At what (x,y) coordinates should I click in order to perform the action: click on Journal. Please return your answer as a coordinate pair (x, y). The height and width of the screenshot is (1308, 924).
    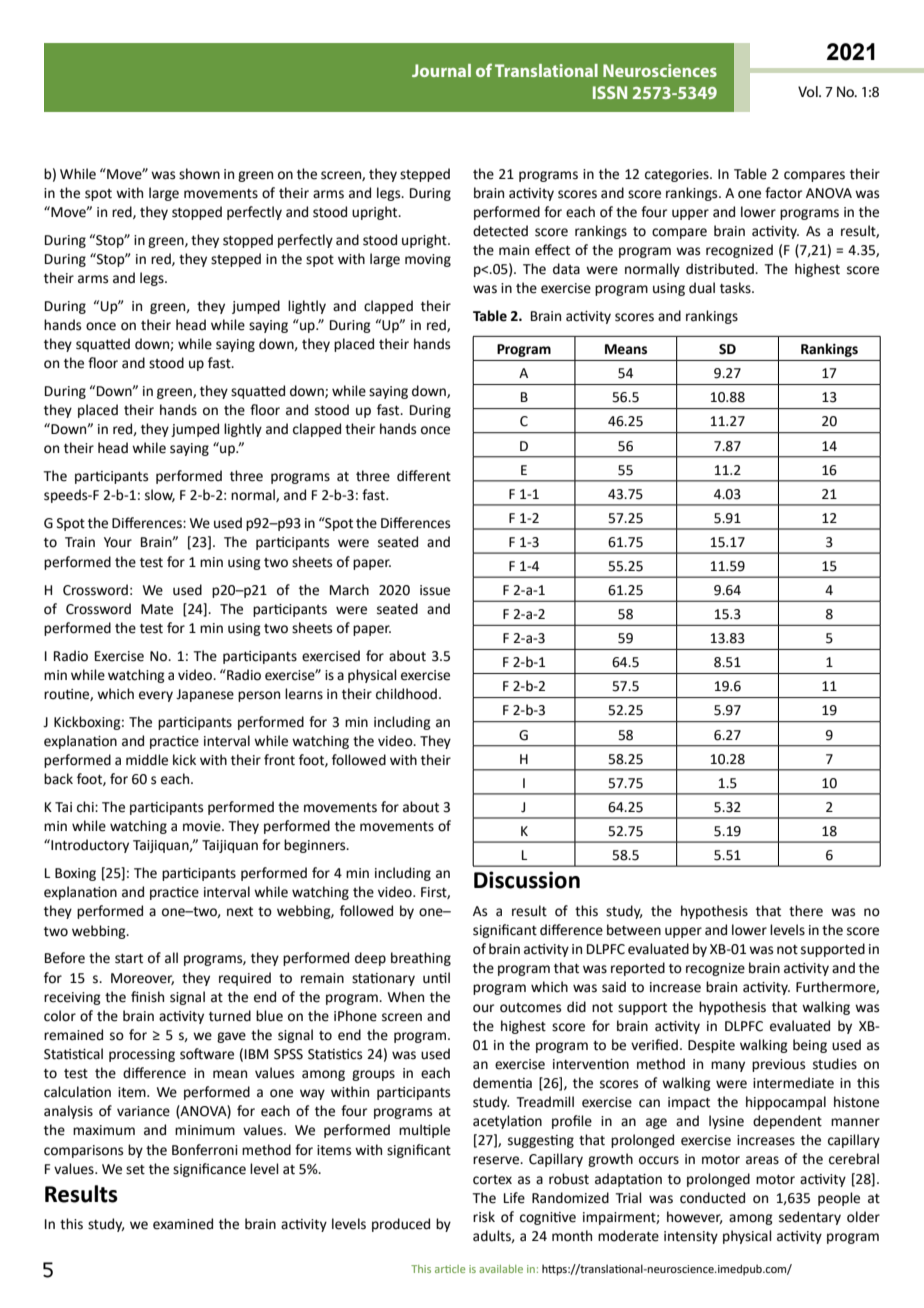
    Looking at the image, I should click on (441, 70).
